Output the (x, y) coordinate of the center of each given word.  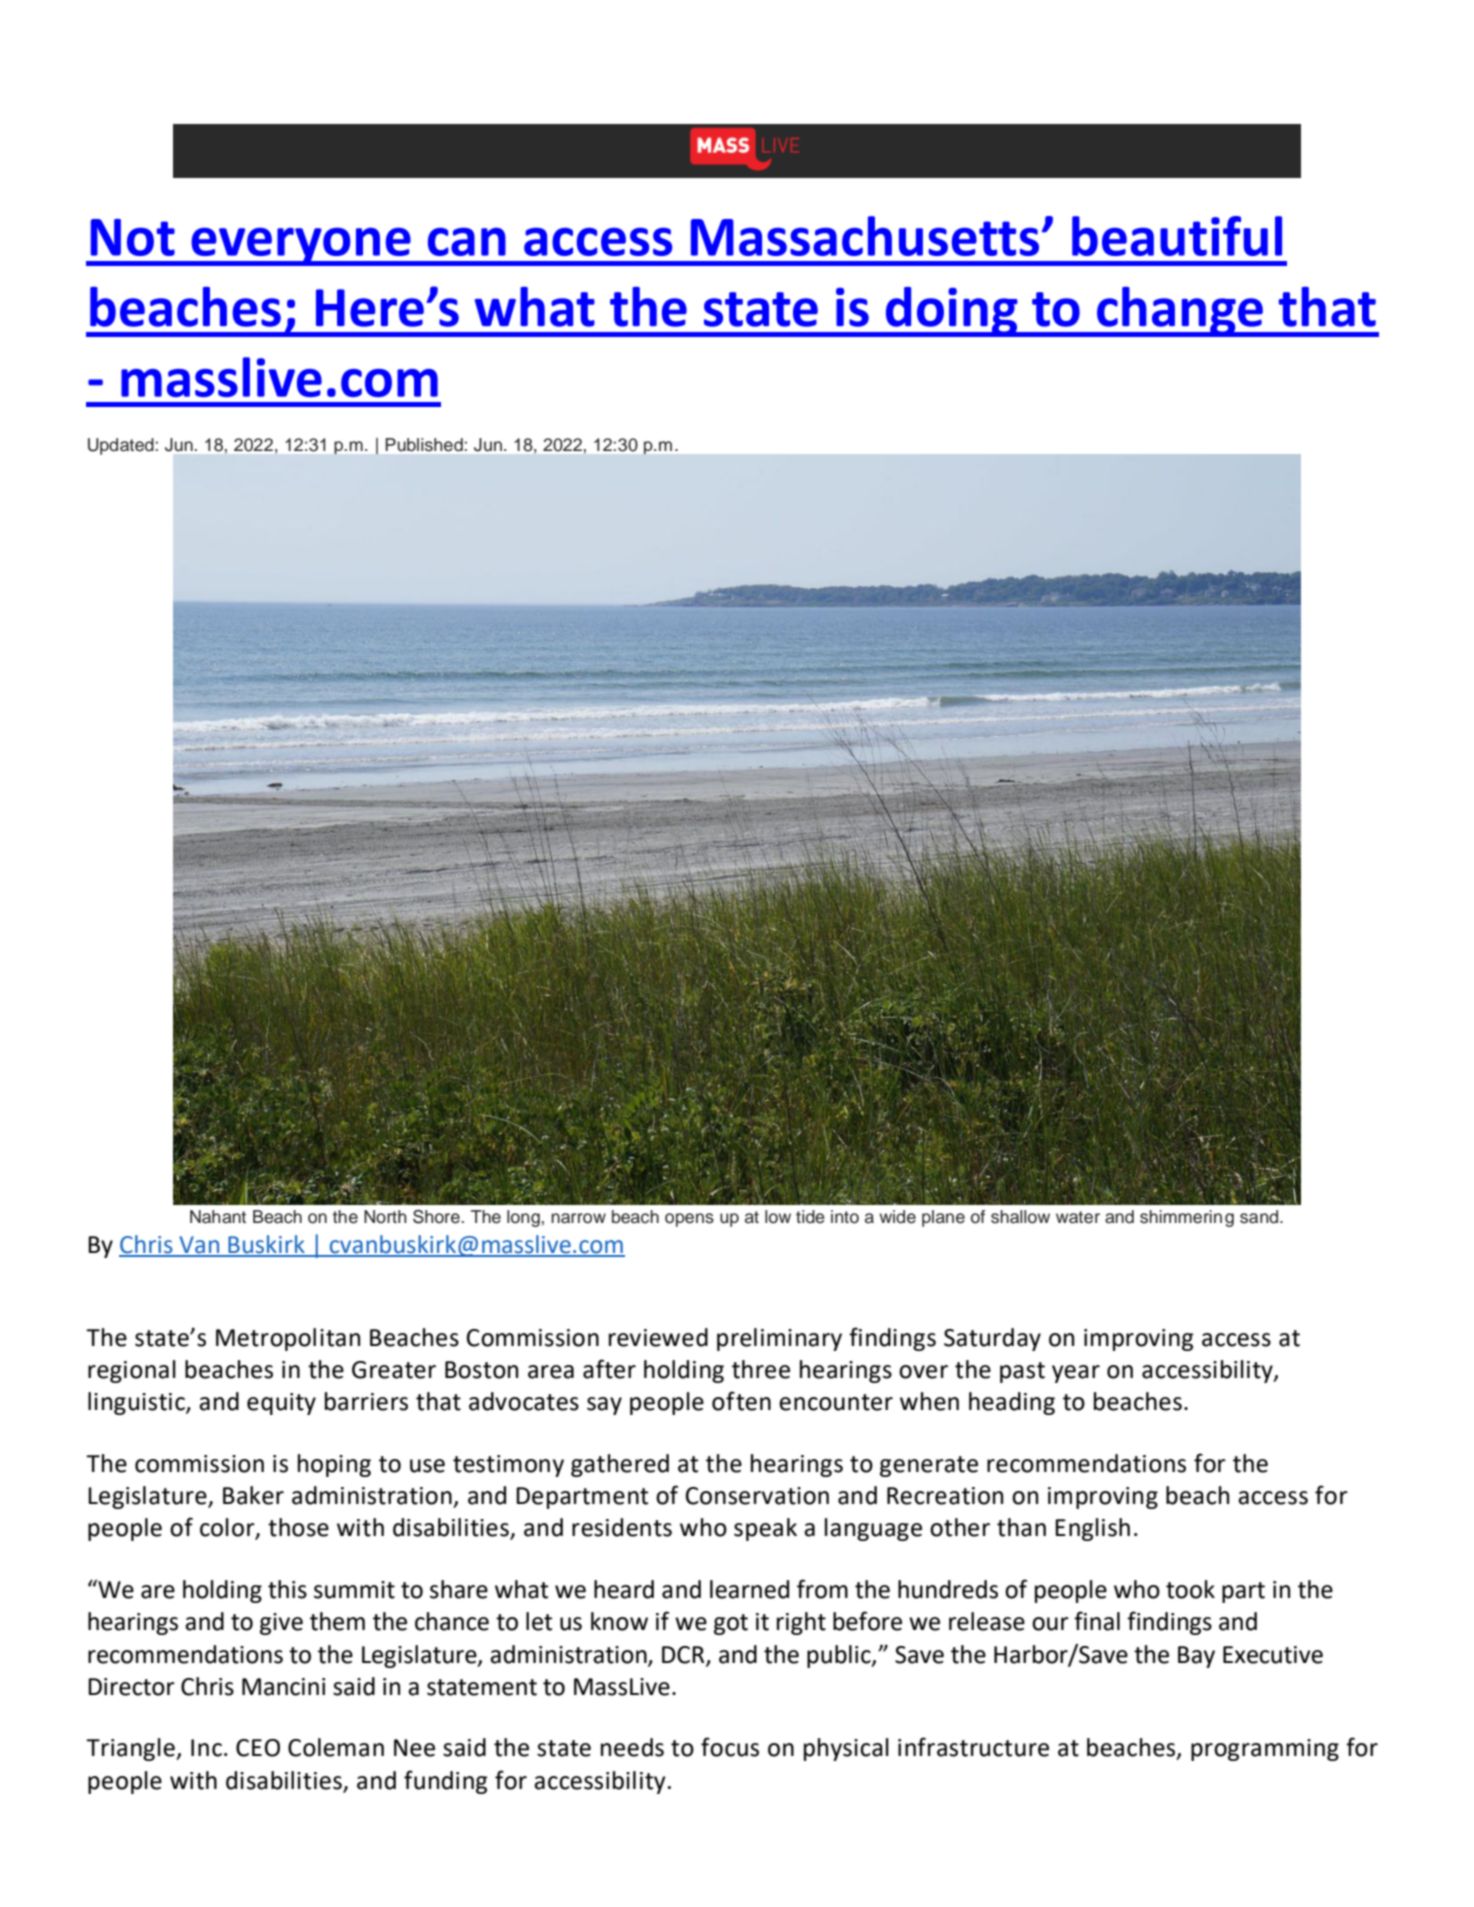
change (1180, 312)
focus (730, 1747)
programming (1265, 1750)
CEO (258, 1748)
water (1078, 1217)
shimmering (1187, 1218)
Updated (122, 446)
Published (424, 444)
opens (689, 1220)
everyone (301, 247)
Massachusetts (865, 236)
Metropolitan (288, 1339)
